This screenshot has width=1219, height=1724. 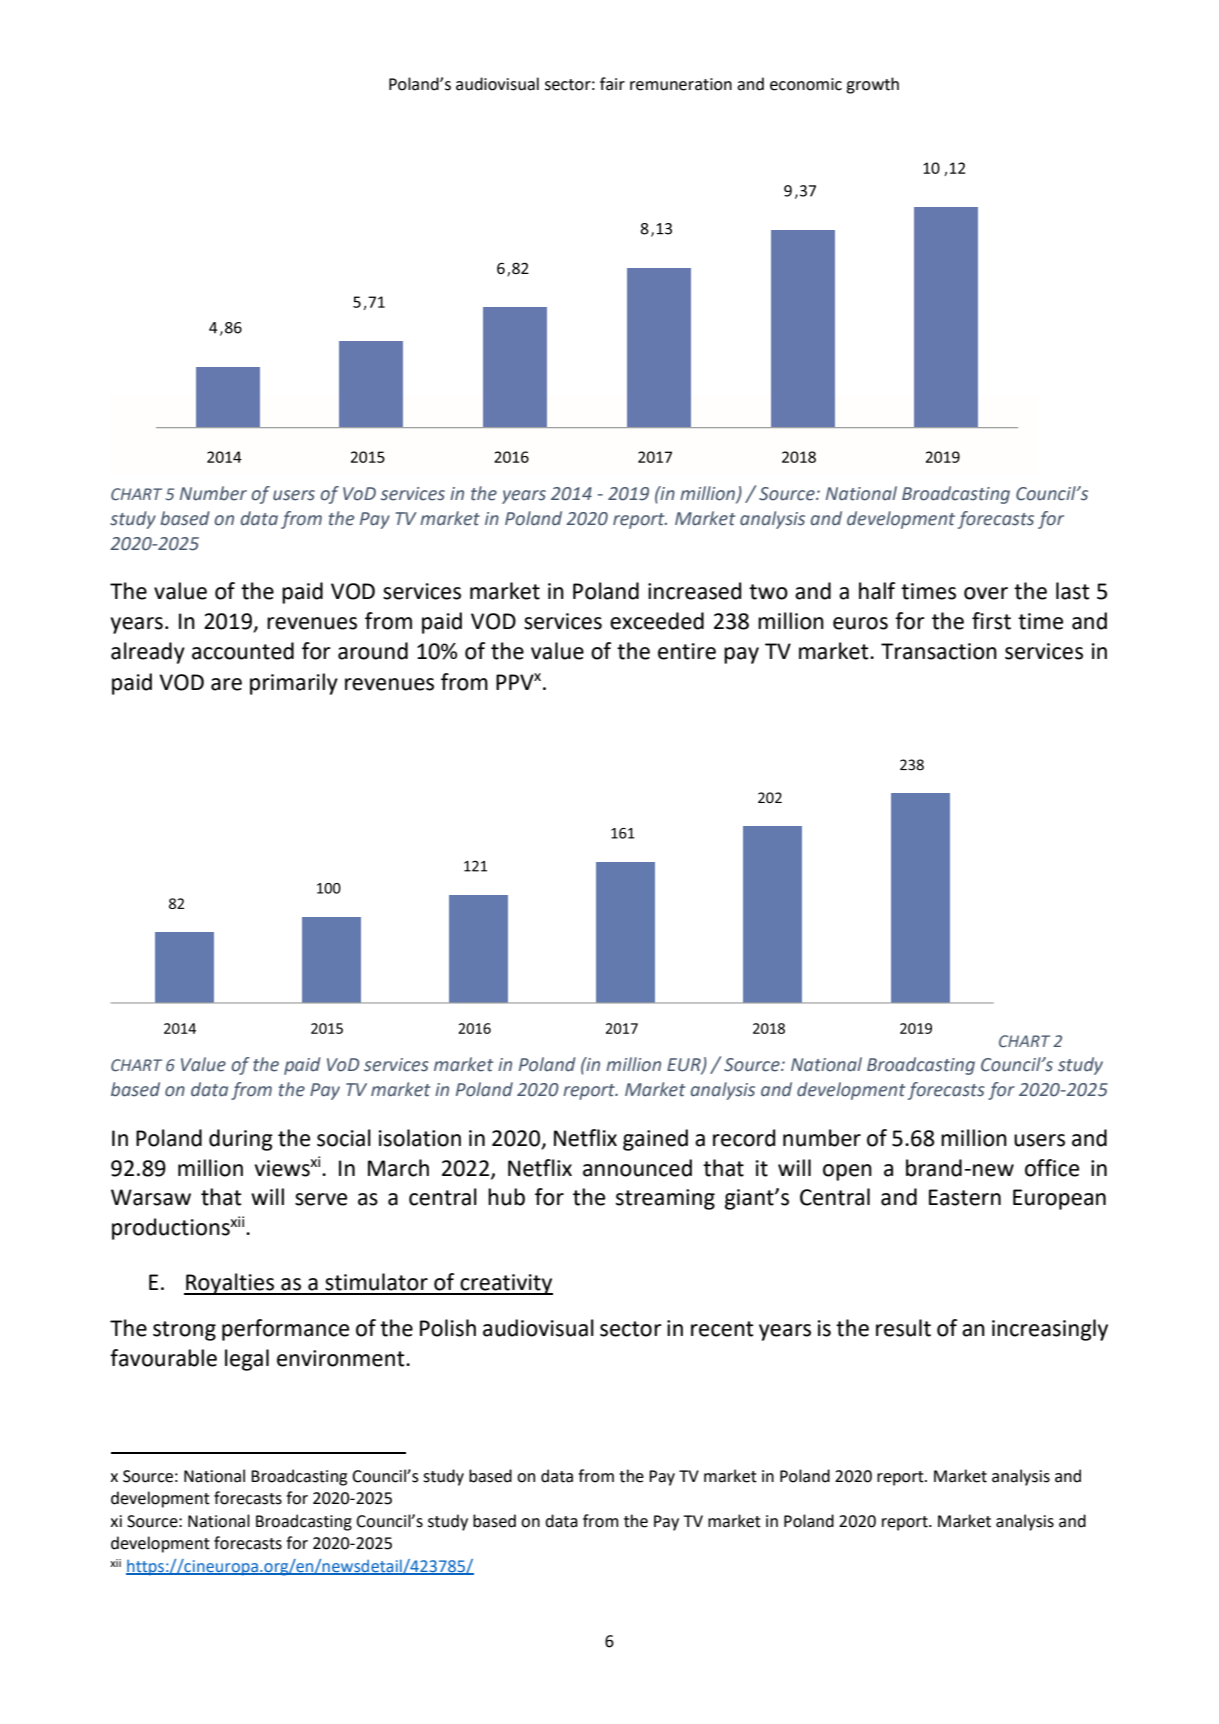 What do you see at coordinates (872, 85) in the screenshot?
I see `growth` at bounding box center [872, 85].
